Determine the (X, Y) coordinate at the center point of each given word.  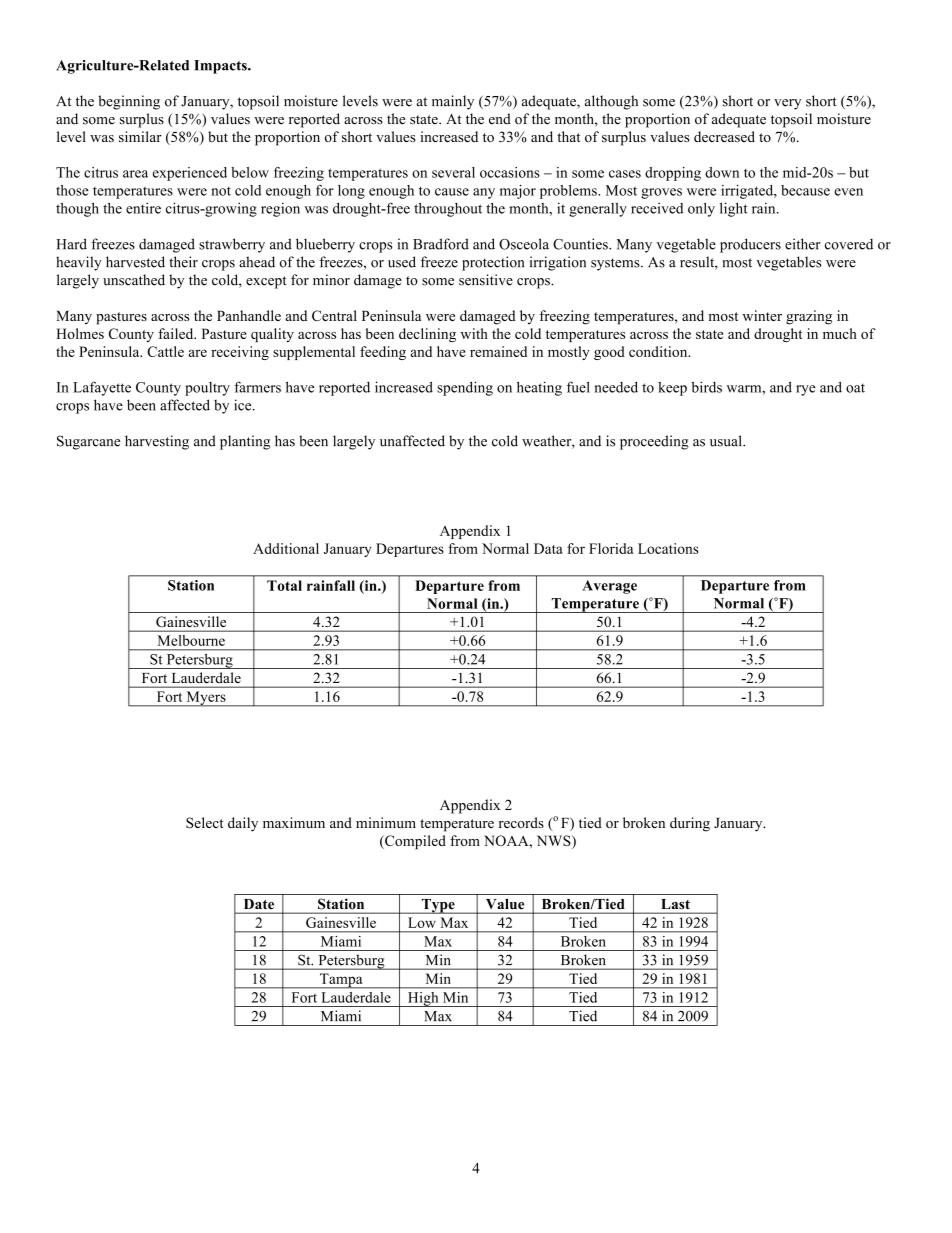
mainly (453, 102)
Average (609, 587)
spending (465, 388)
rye (806, 390)
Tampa (341, 981)
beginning (129, 102)
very (787, 104)
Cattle (165, 351)
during (690, 824)
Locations (668, 548)
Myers (206, 699)
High (423, 999)
